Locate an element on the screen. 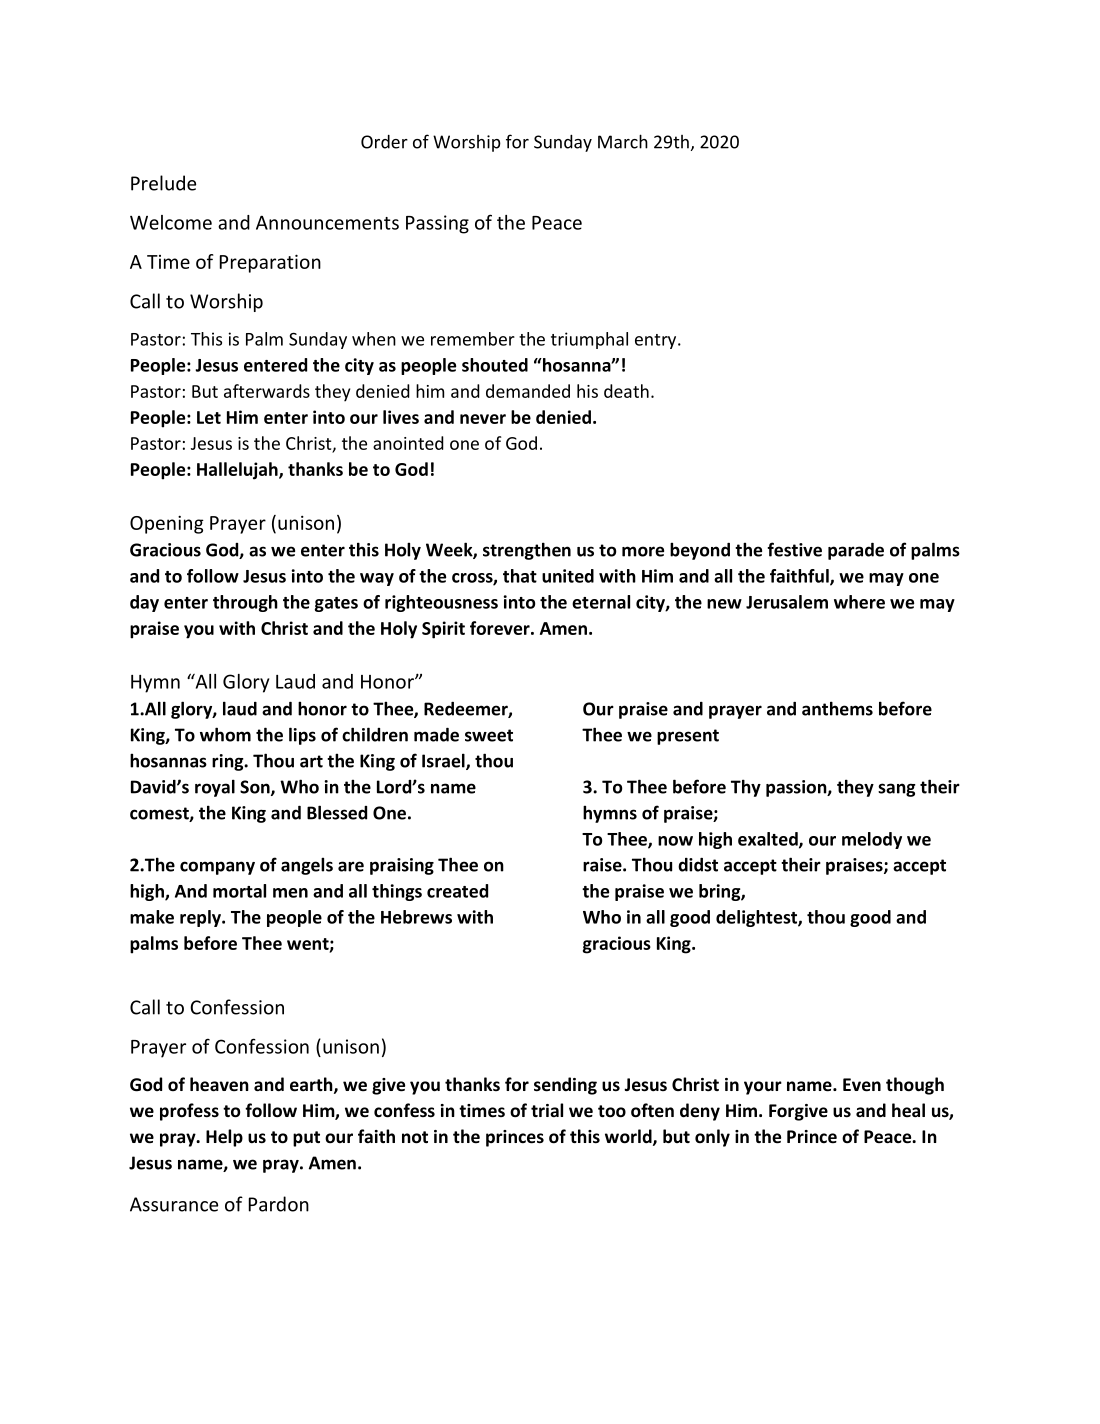 This screenshot has width=1100, height=1424. created is located at coordinates (457, 891).
